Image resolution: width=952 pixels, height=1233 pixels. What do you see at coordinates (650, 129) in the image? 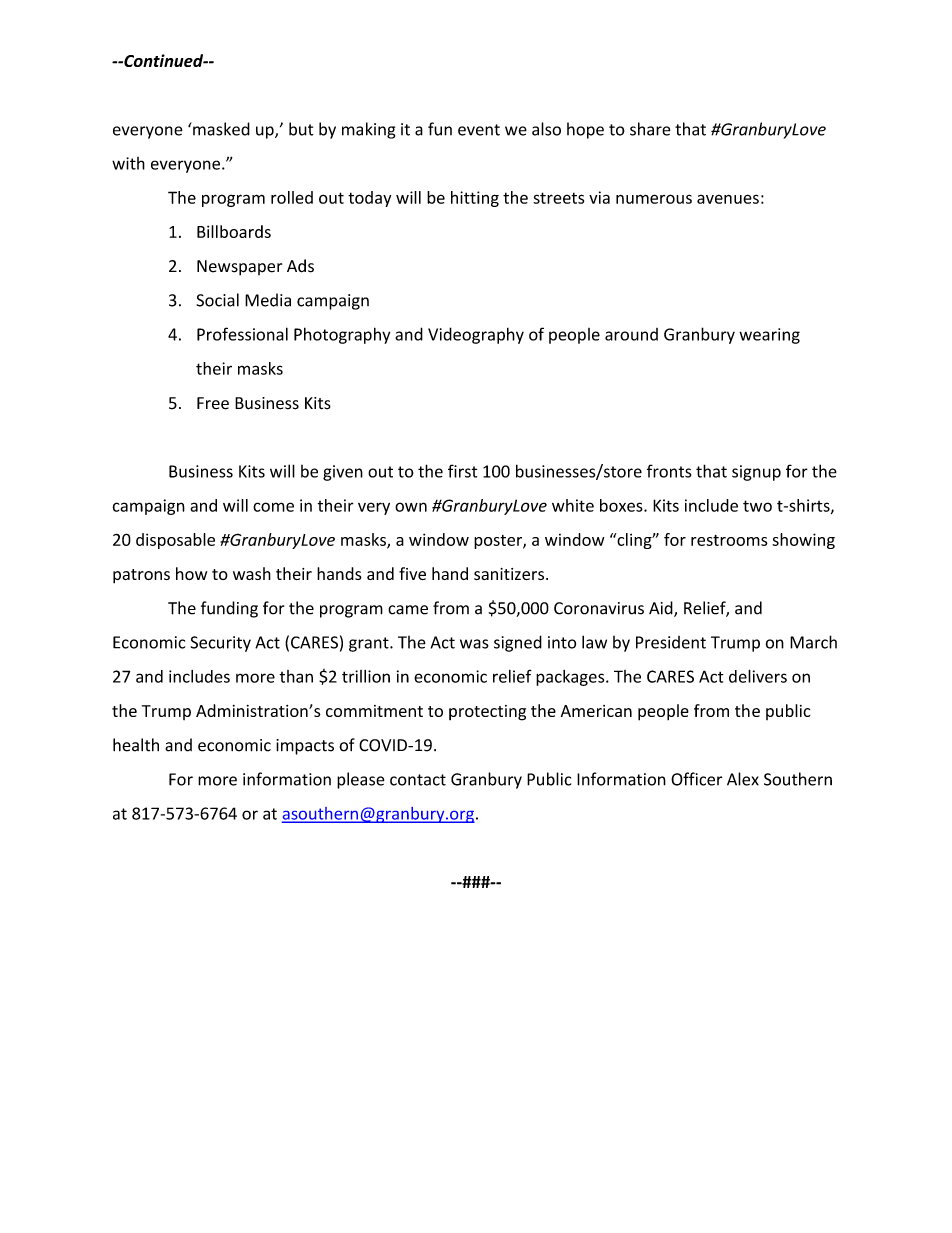
I see `share` at bounding box center [650, 129].
